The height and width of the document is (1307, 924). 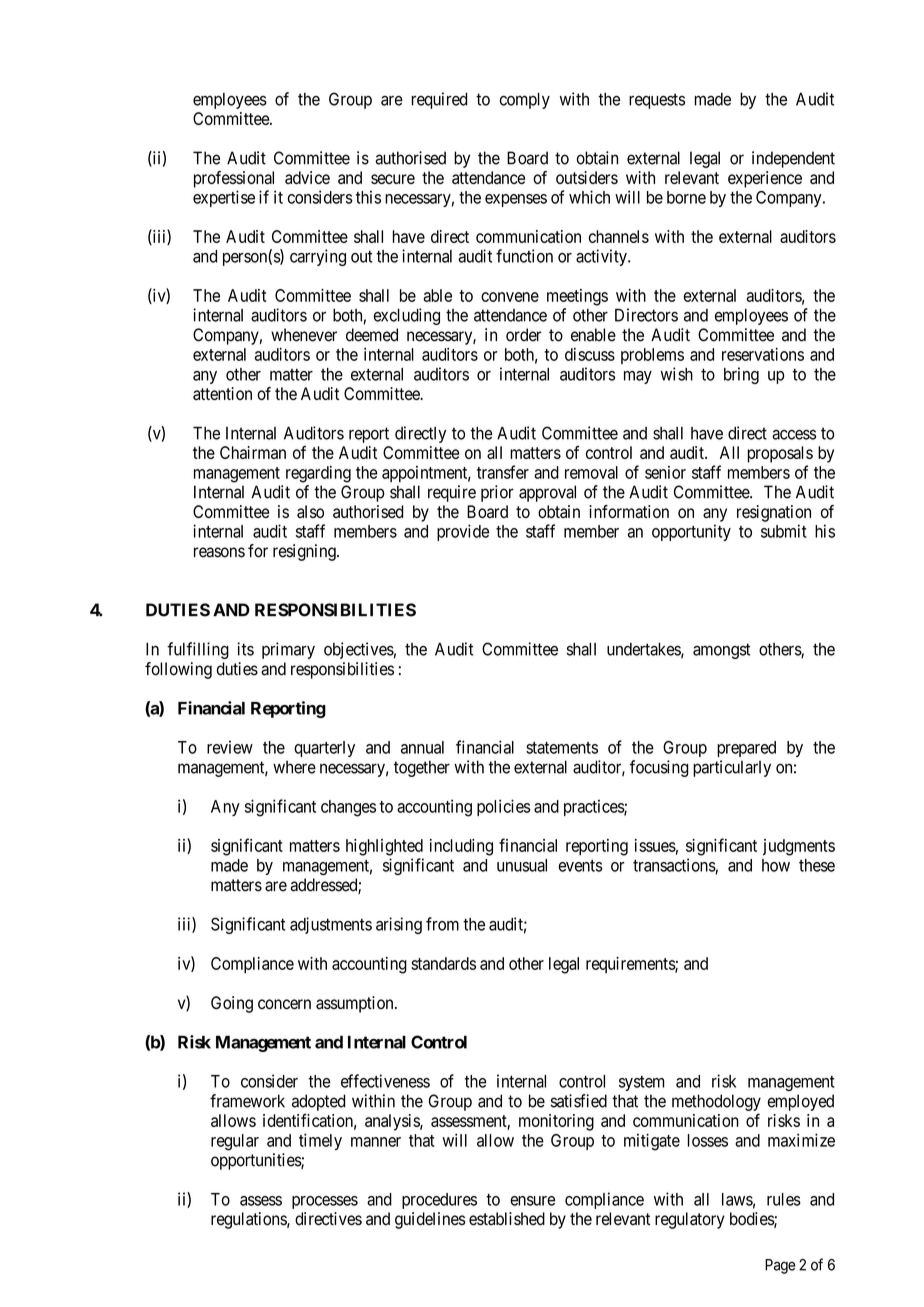 I want to click on established, so click(x=507, y=1219).
